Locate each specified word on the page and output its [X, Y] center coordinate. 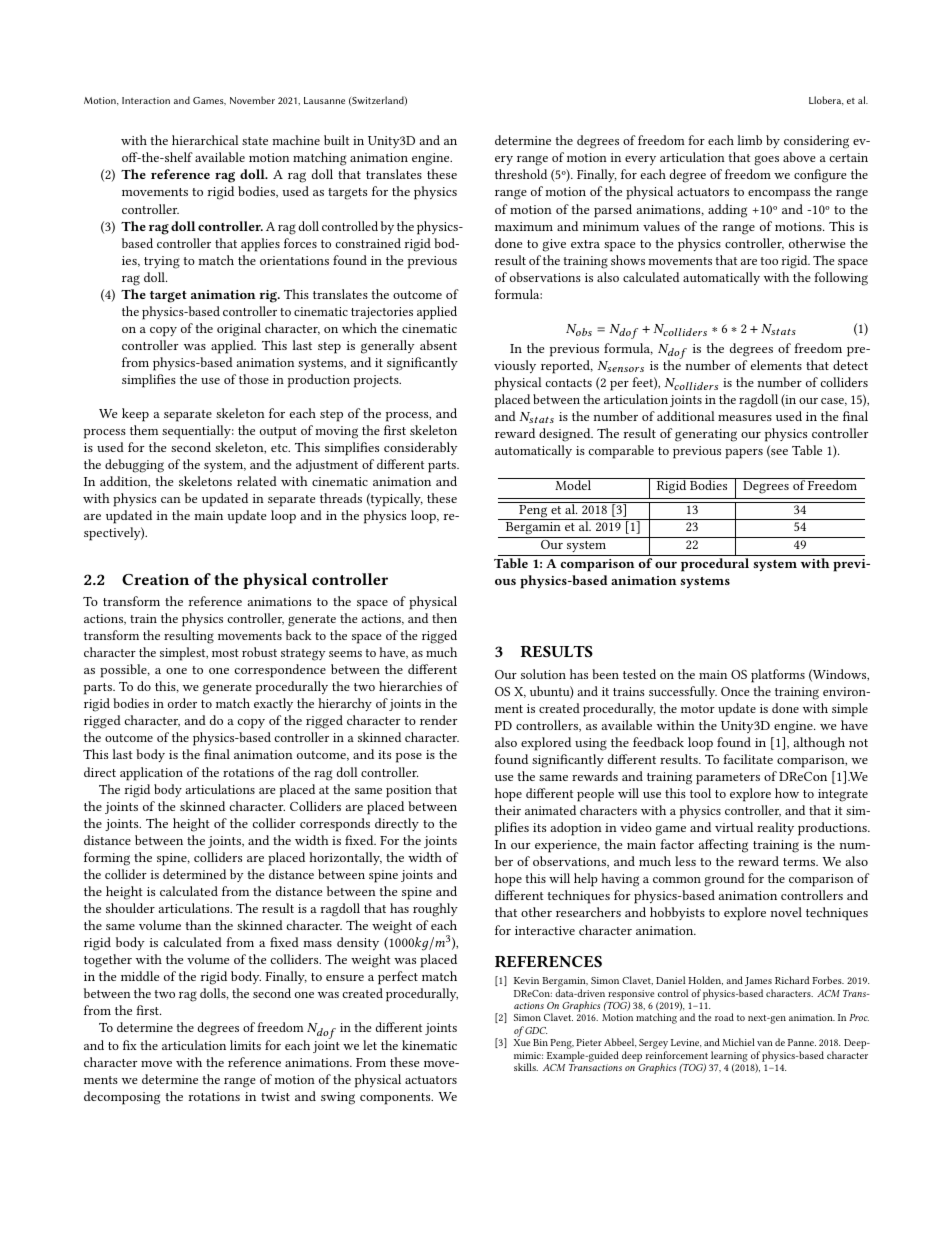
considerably [421, 448]
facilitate [748, 759]
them [144, 430]
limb [749, 140]
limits [245, 1045]
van [765, 1043]
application [151, 774]
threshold [521, 174]
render [439, 720]
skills [526, 1067]
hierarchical [205, 140]
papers [744, 454]
